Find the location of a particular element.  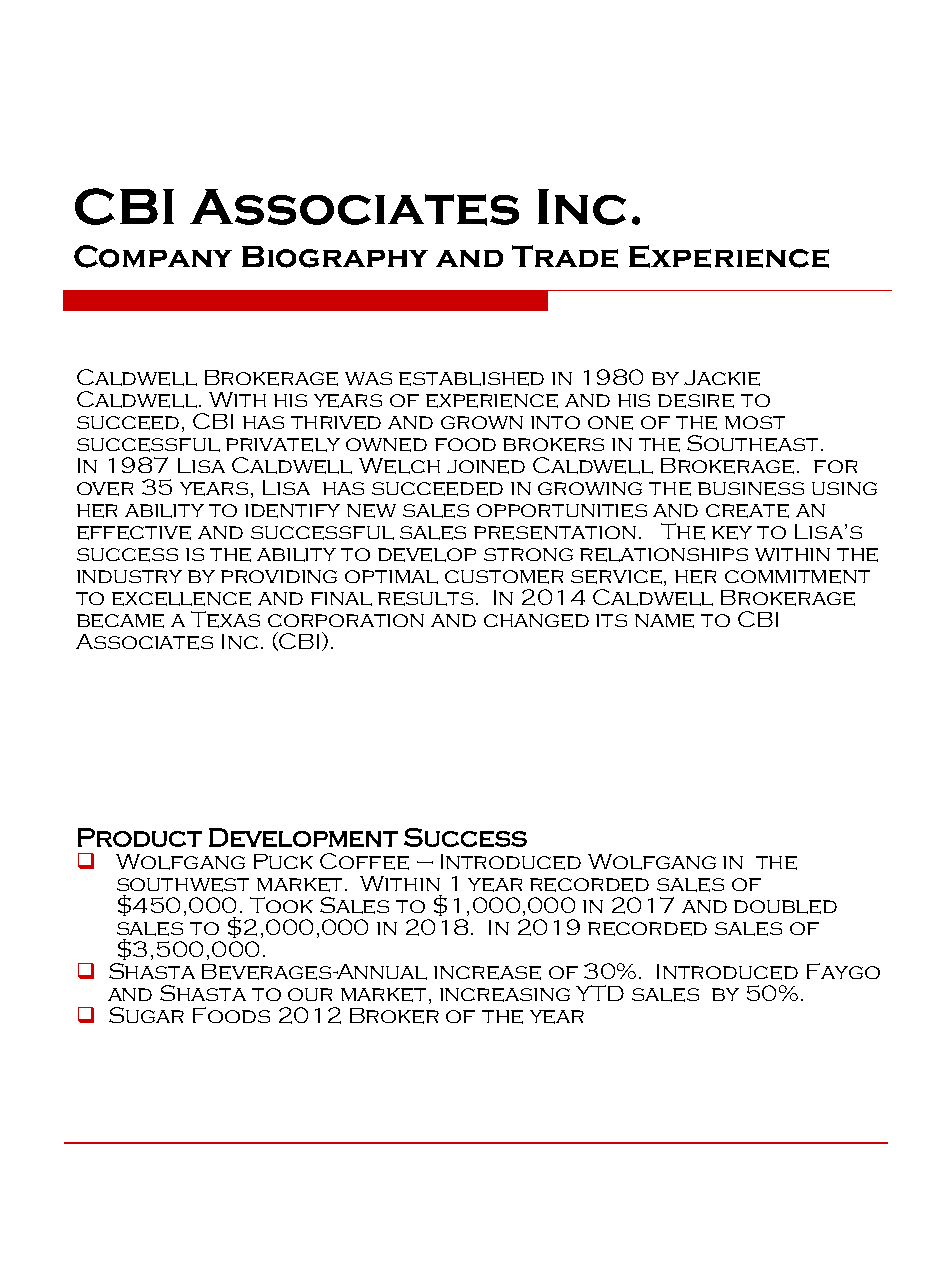

Company is located at coordinates (153, 256).
